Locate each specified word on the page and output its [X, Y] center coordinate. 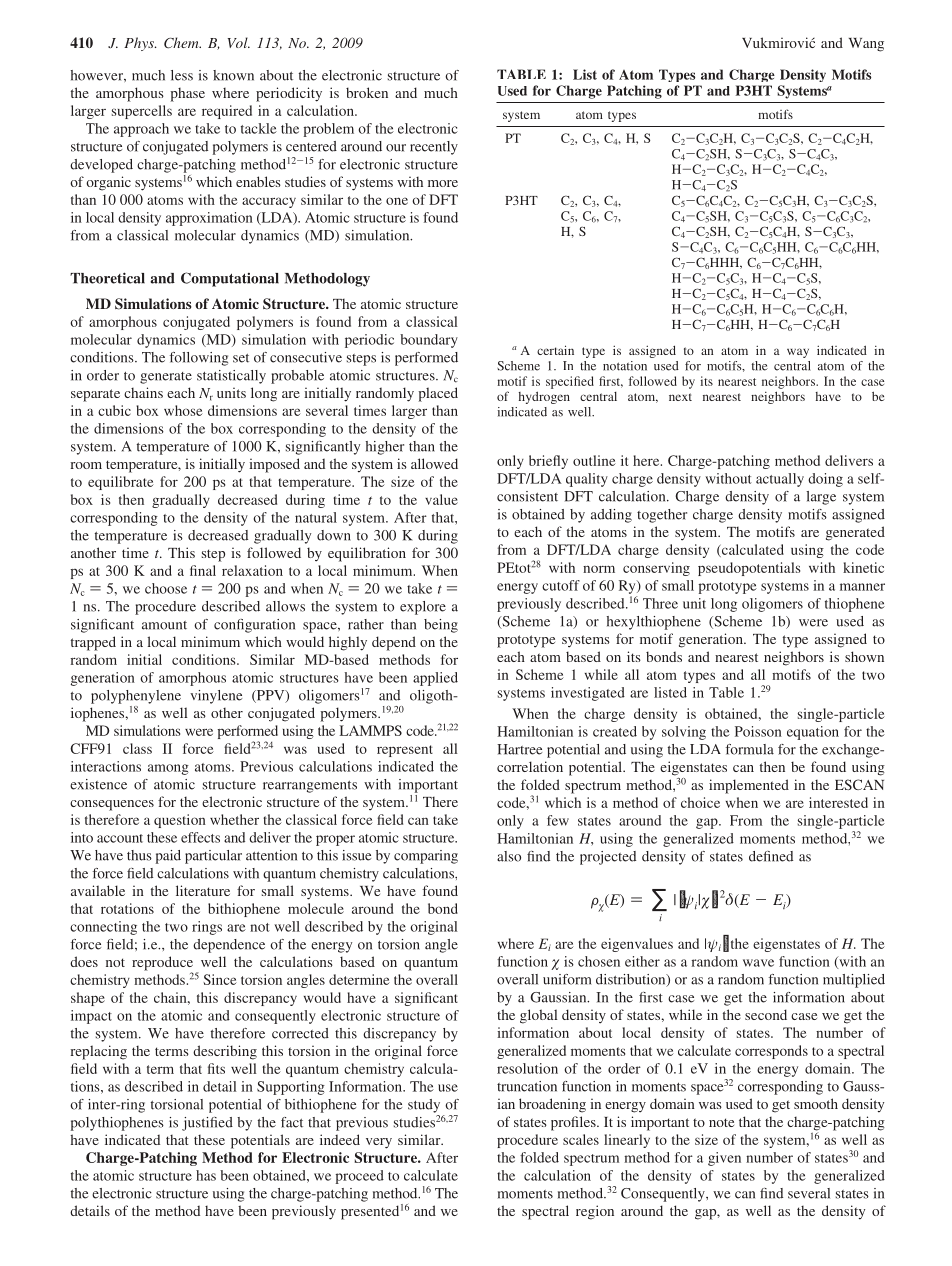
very [379, 1143]
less [182, 75]
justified [207, 1124]
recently [434, 148]
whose [183, 410]
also [509, 856]
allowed [434, 463]
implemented [749, 786]
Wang [866, 45]
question [180, 821]
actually [780, 480]
